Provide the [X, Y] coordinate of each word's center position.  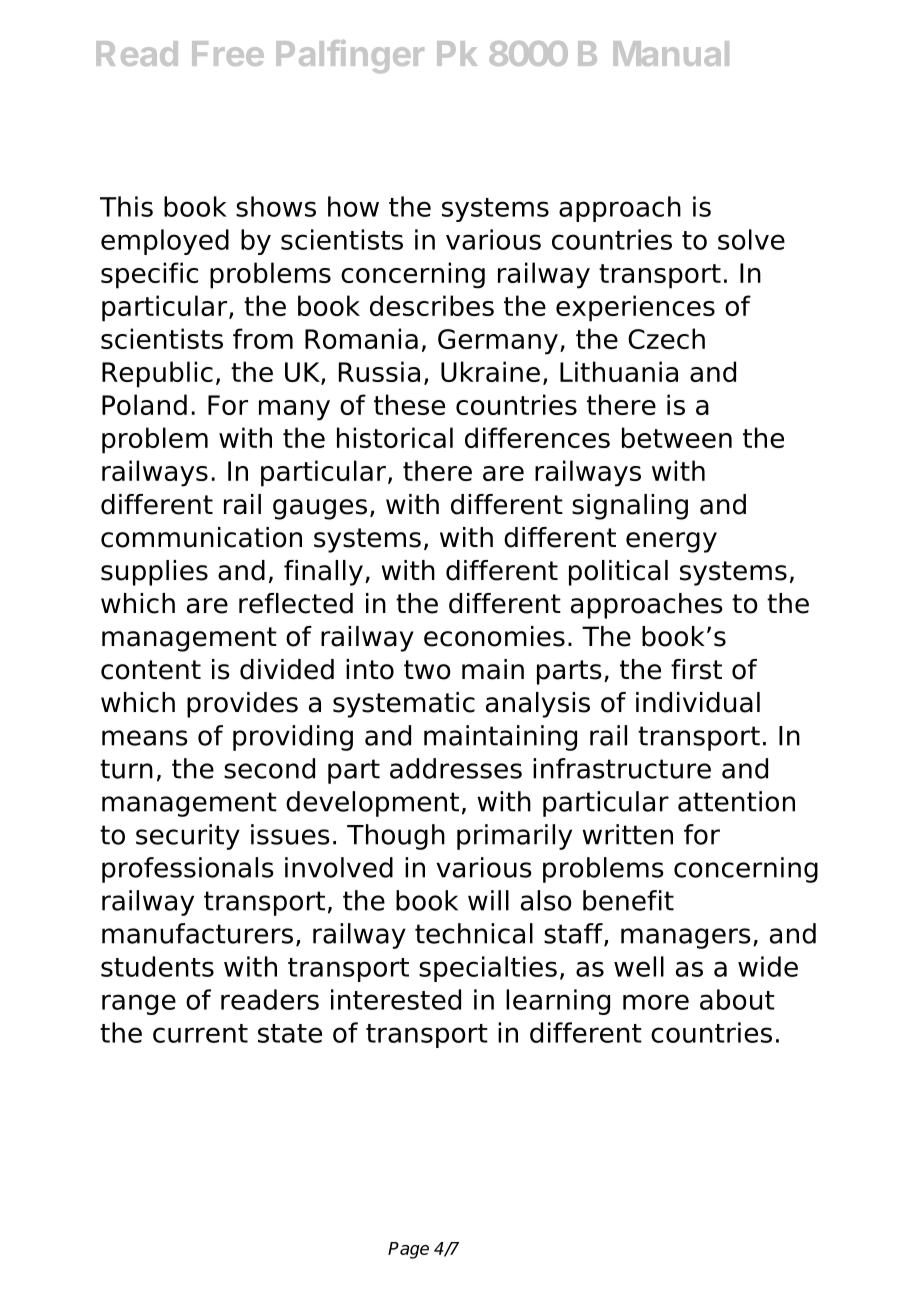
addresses [456, 768]
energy [671, 542]
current [200, 1033]
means [145, 738]
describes [432, 305]
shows [276, 206]
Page [408, 1250]
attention [736, 801]
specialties [488, 969]
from [263, 338]
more [656, 1002]
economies [494, 636]
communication [201, 537]
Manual [671, 53]
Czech [666, 338]
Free [228, 53]
